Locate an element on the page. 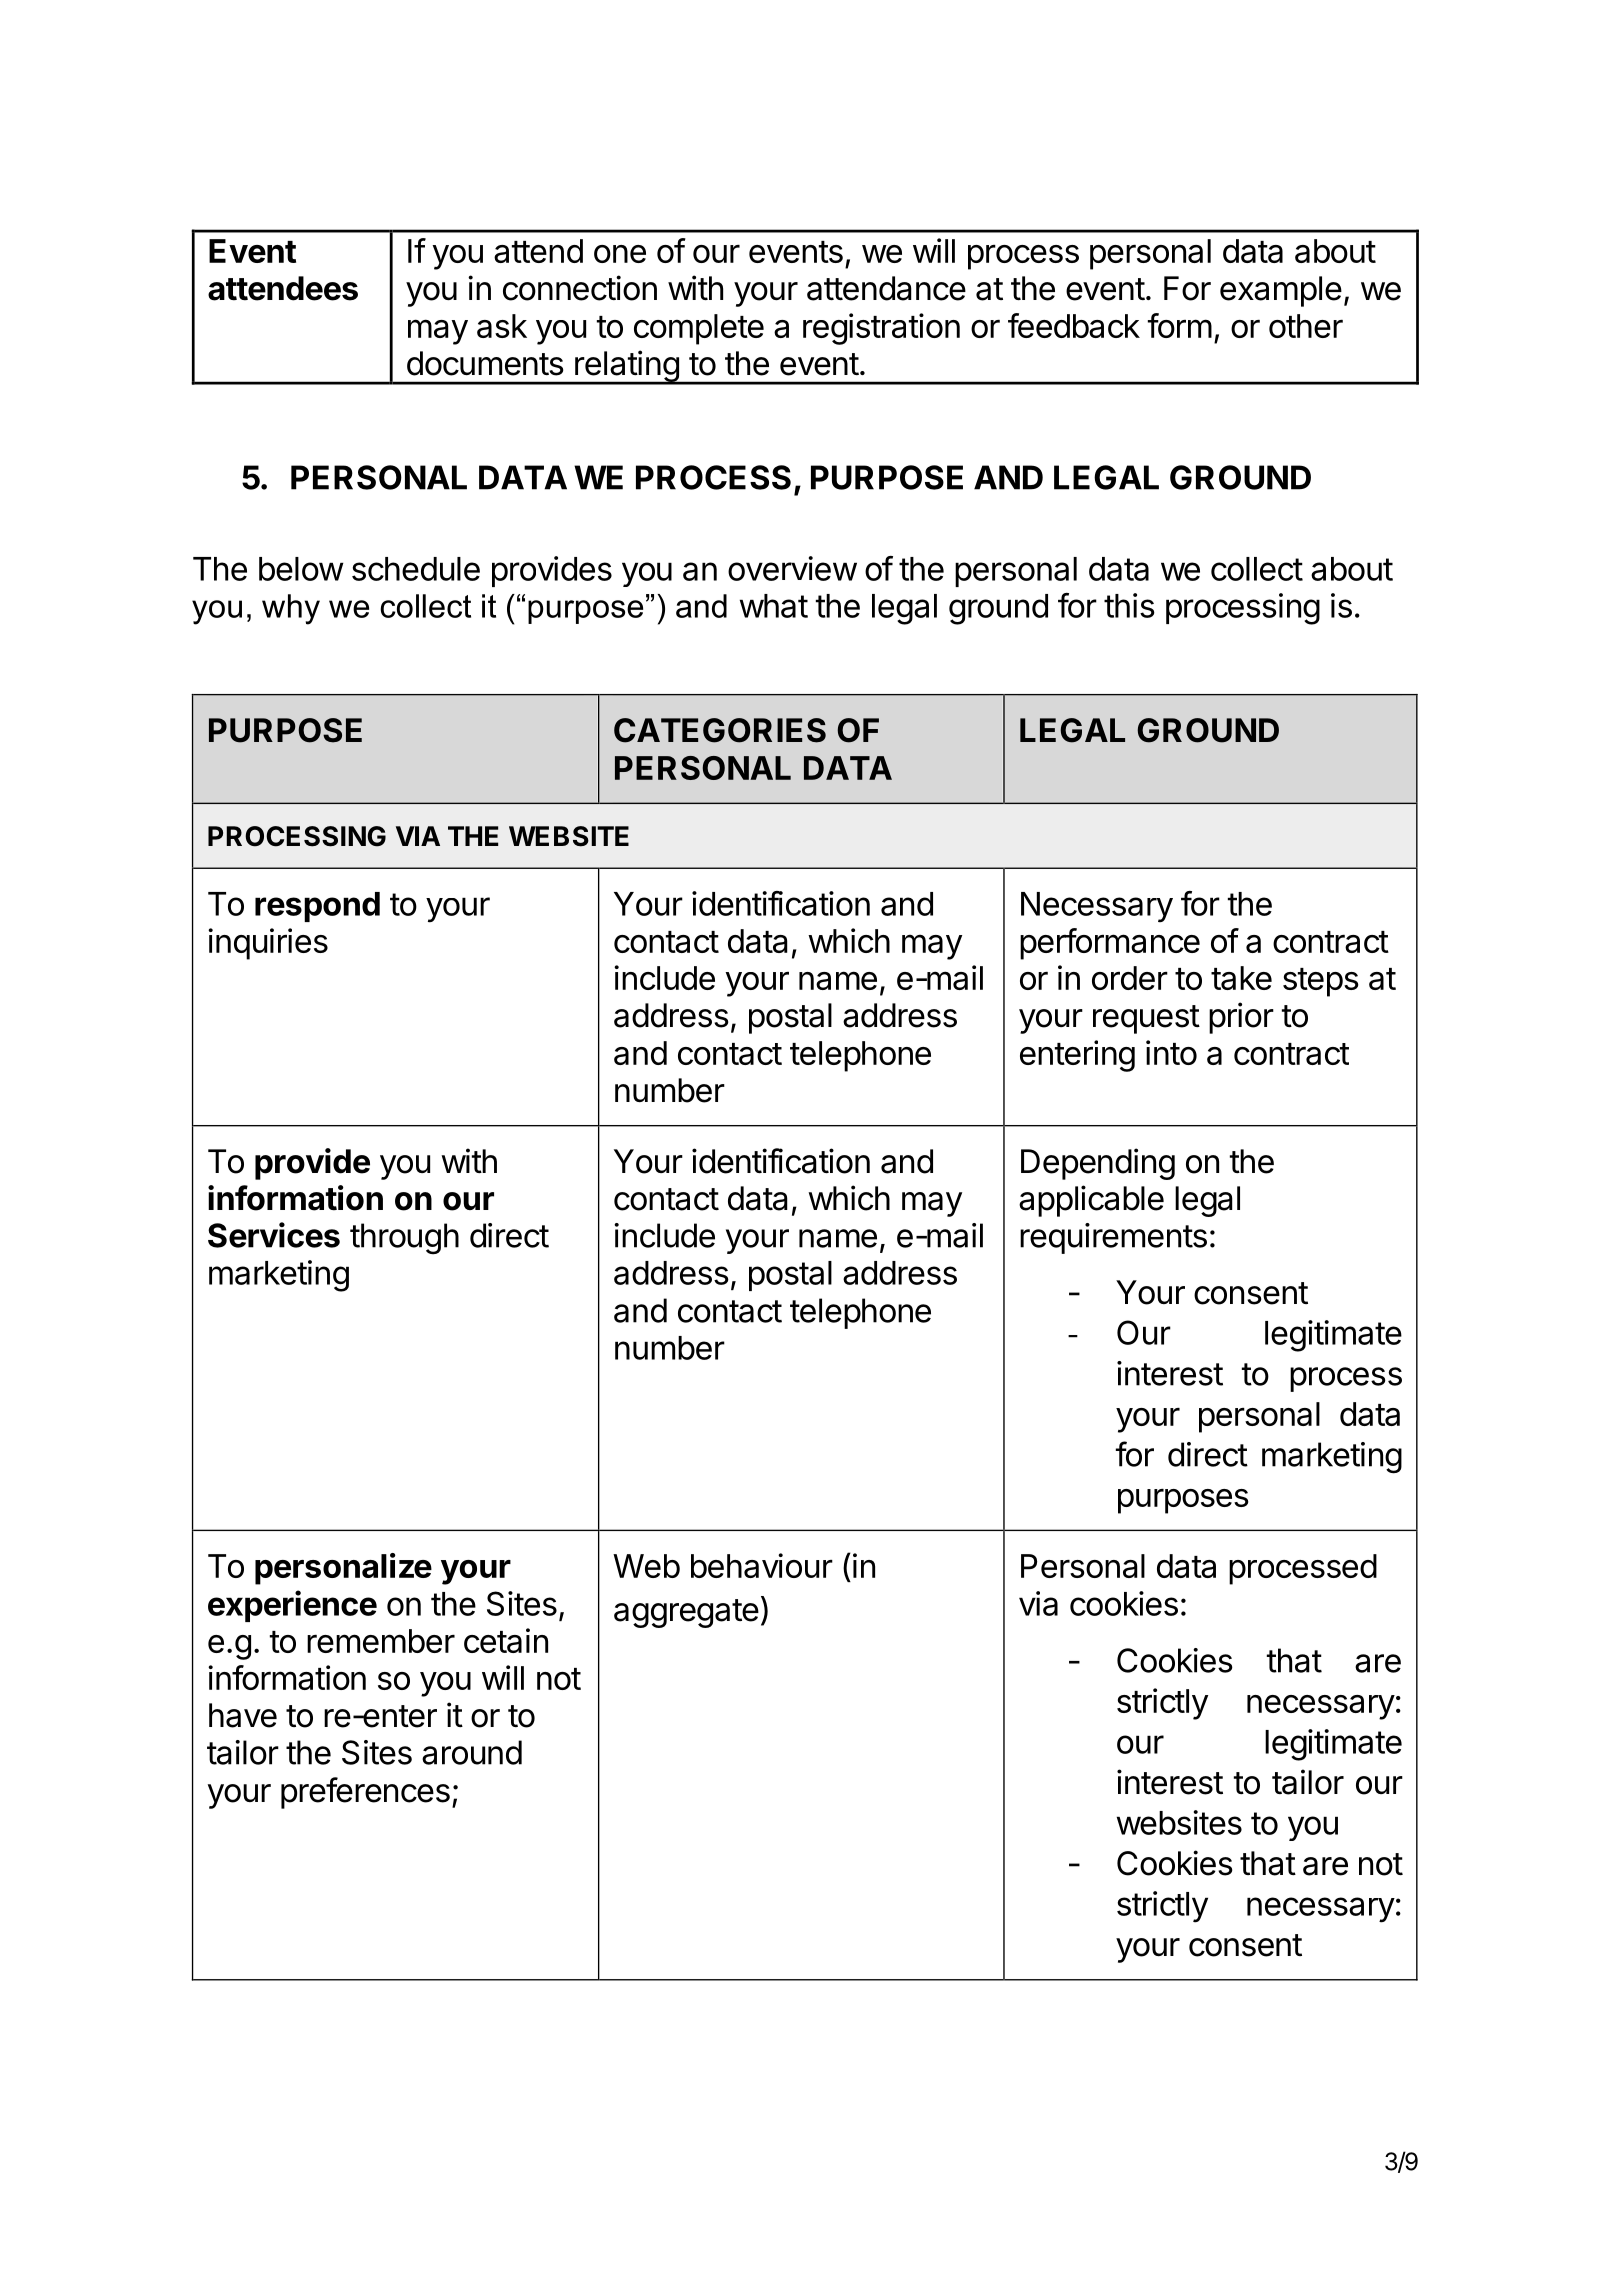 The height and width of the page is (2275, 1608). preferences is located at coordinates (365, 1793).
